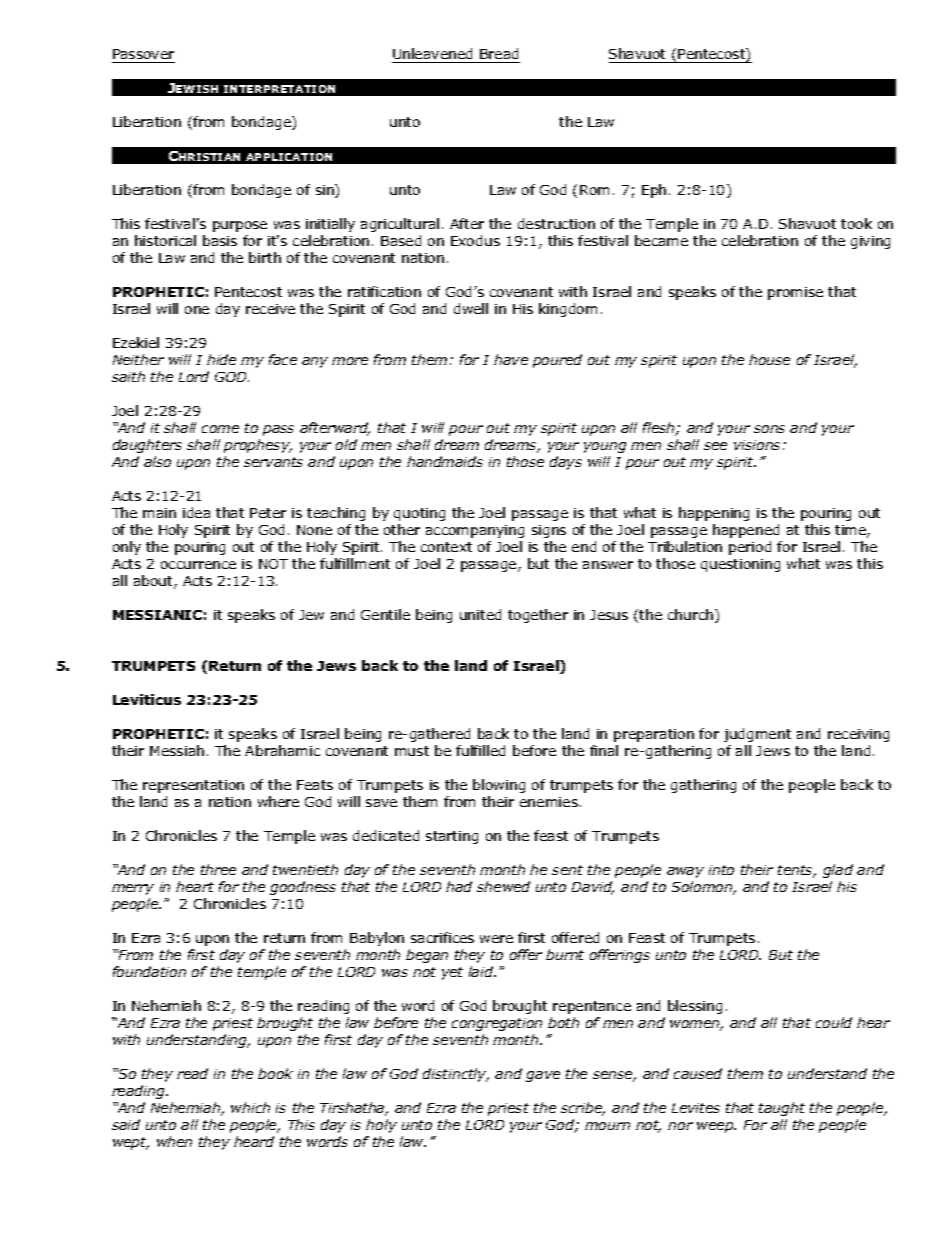 This screenshot has width=952, height=1233. Describe the element at coordinates (250, 1107) in the screenshot. I see `which` at that location.
